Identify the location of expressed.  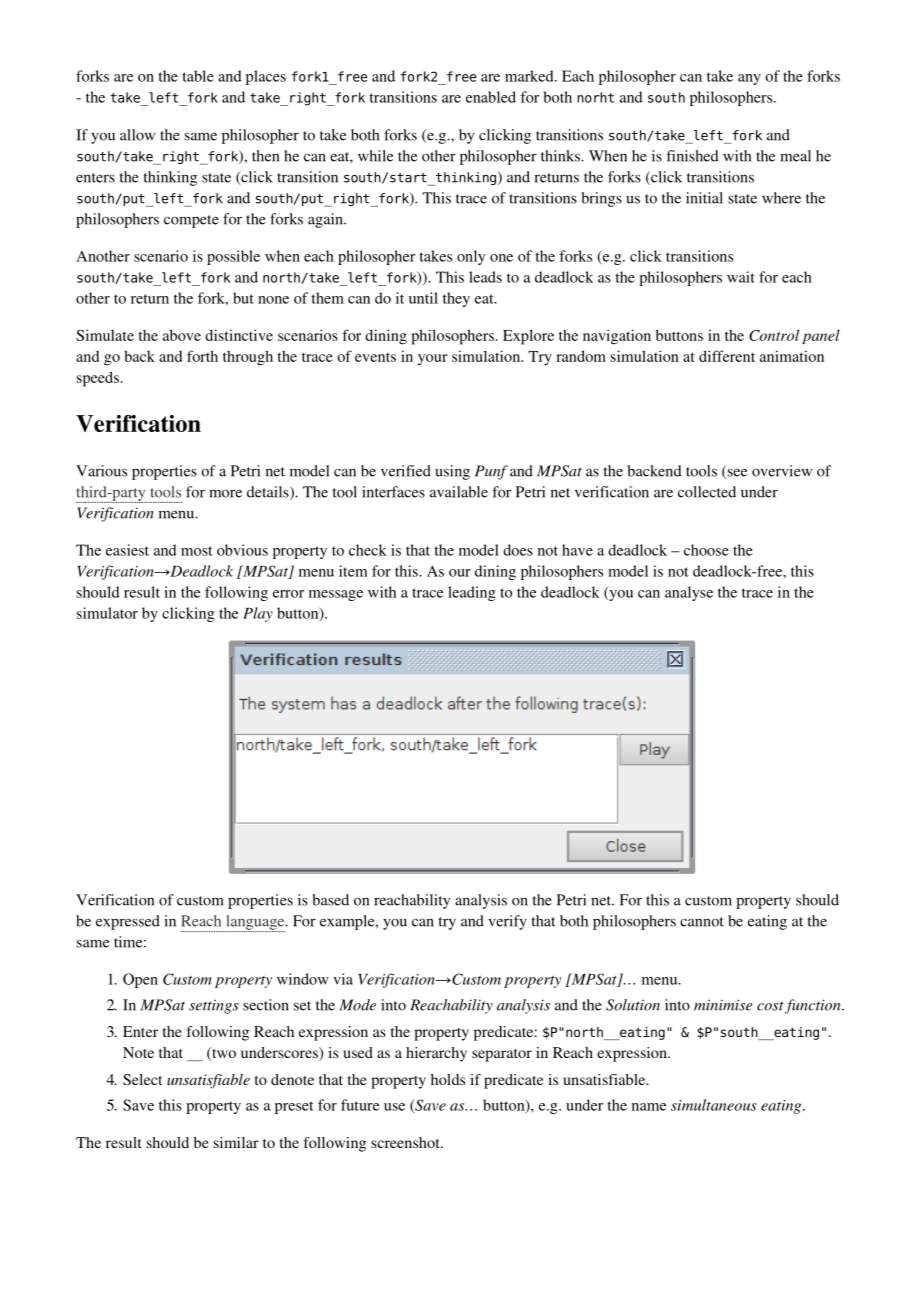
(128, 922).
